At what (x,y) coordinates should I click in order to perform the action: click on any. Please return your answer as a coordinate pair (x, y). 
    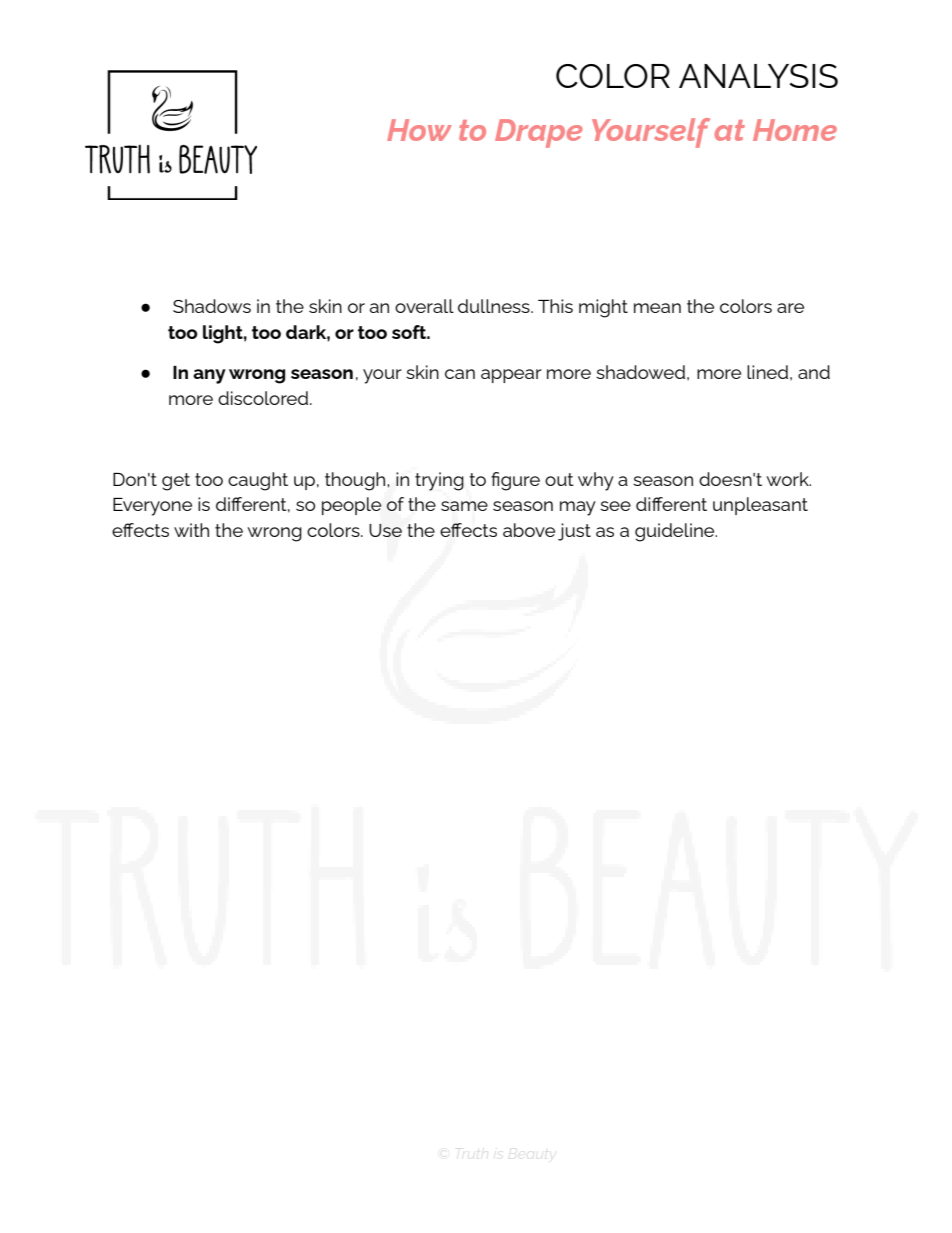
    Looking at the image, I should click on (209, 376).
